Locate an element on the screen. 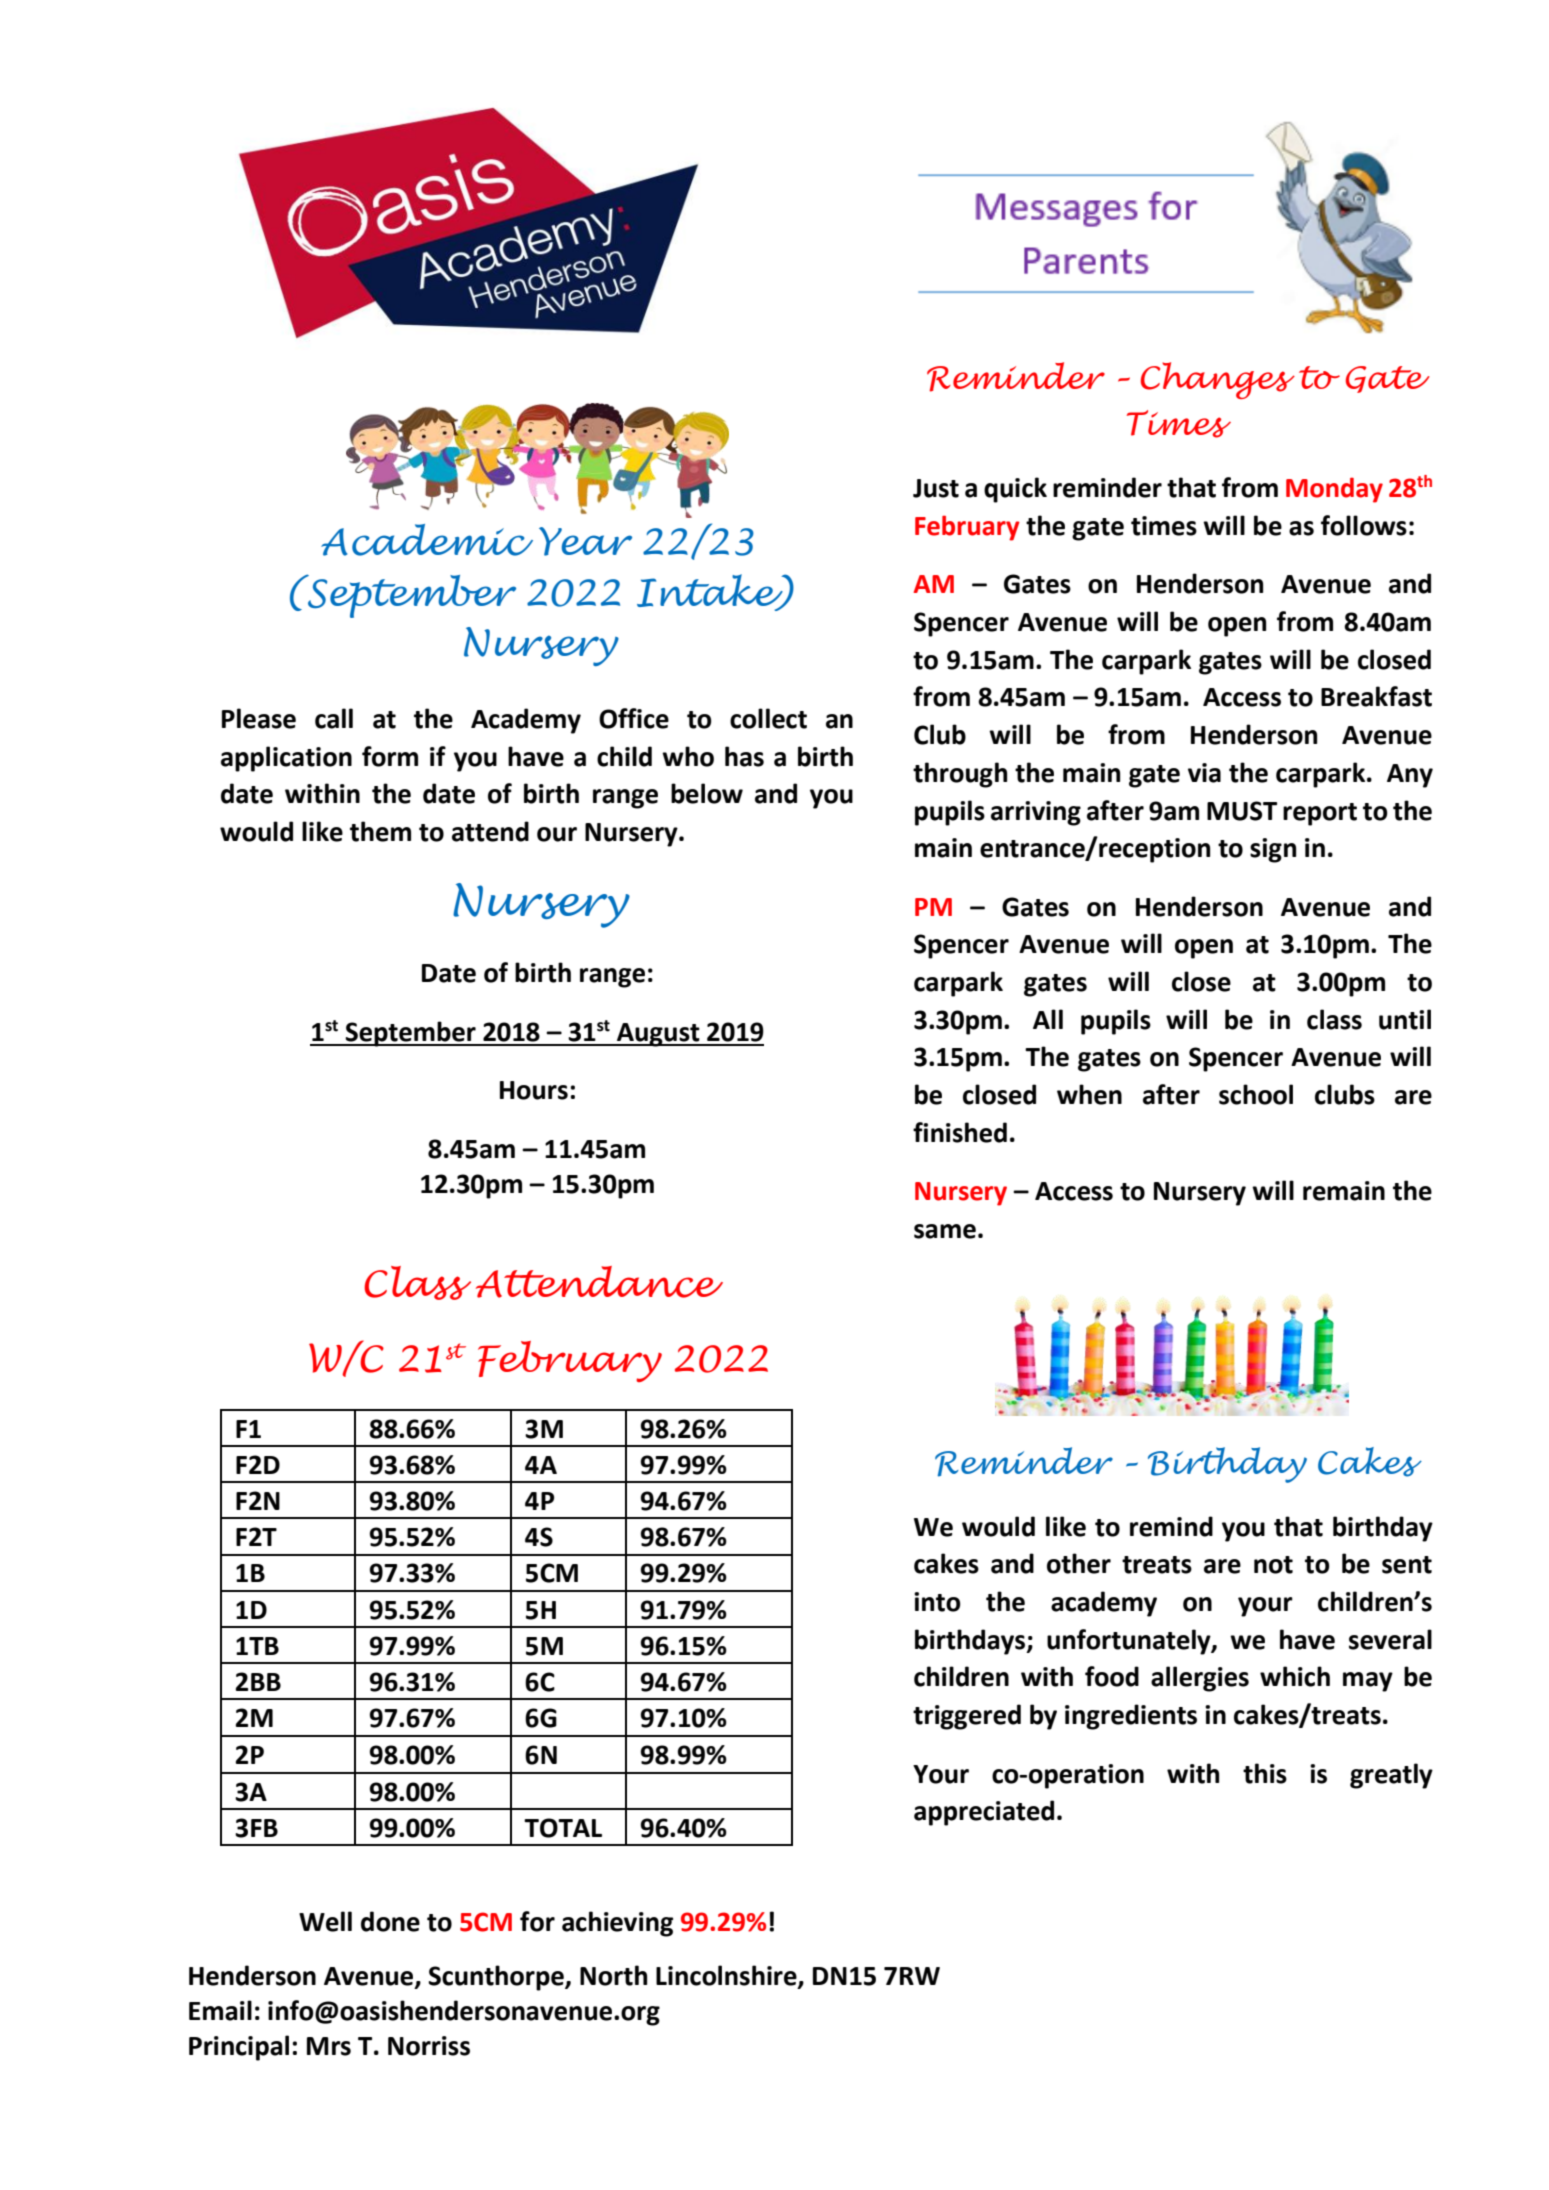 This screenshot has width=1549, height=2190. same is located at coordinates (945, 1231).
